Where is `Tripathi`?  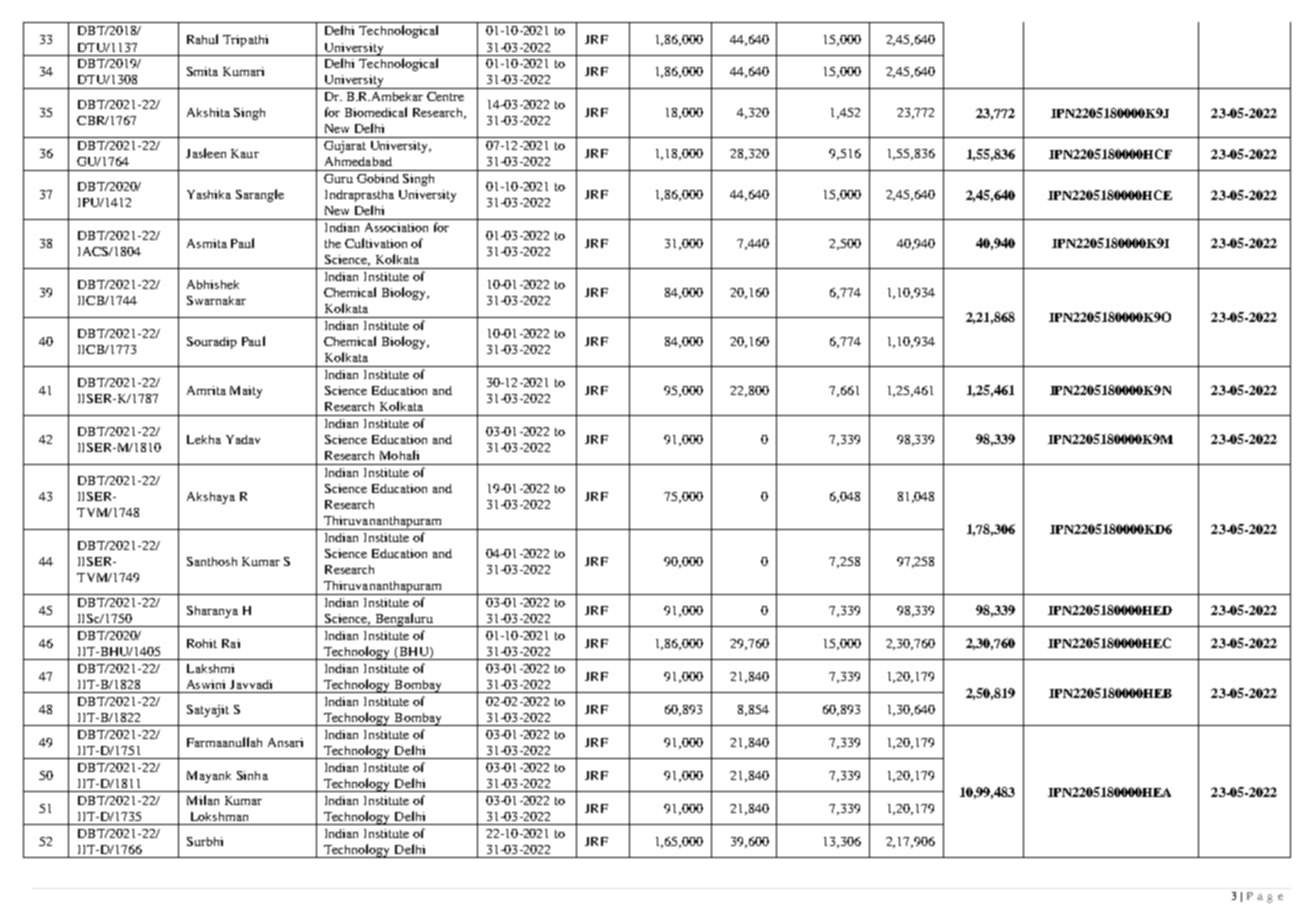 Tripathi is located at coordinates (245, 41).
